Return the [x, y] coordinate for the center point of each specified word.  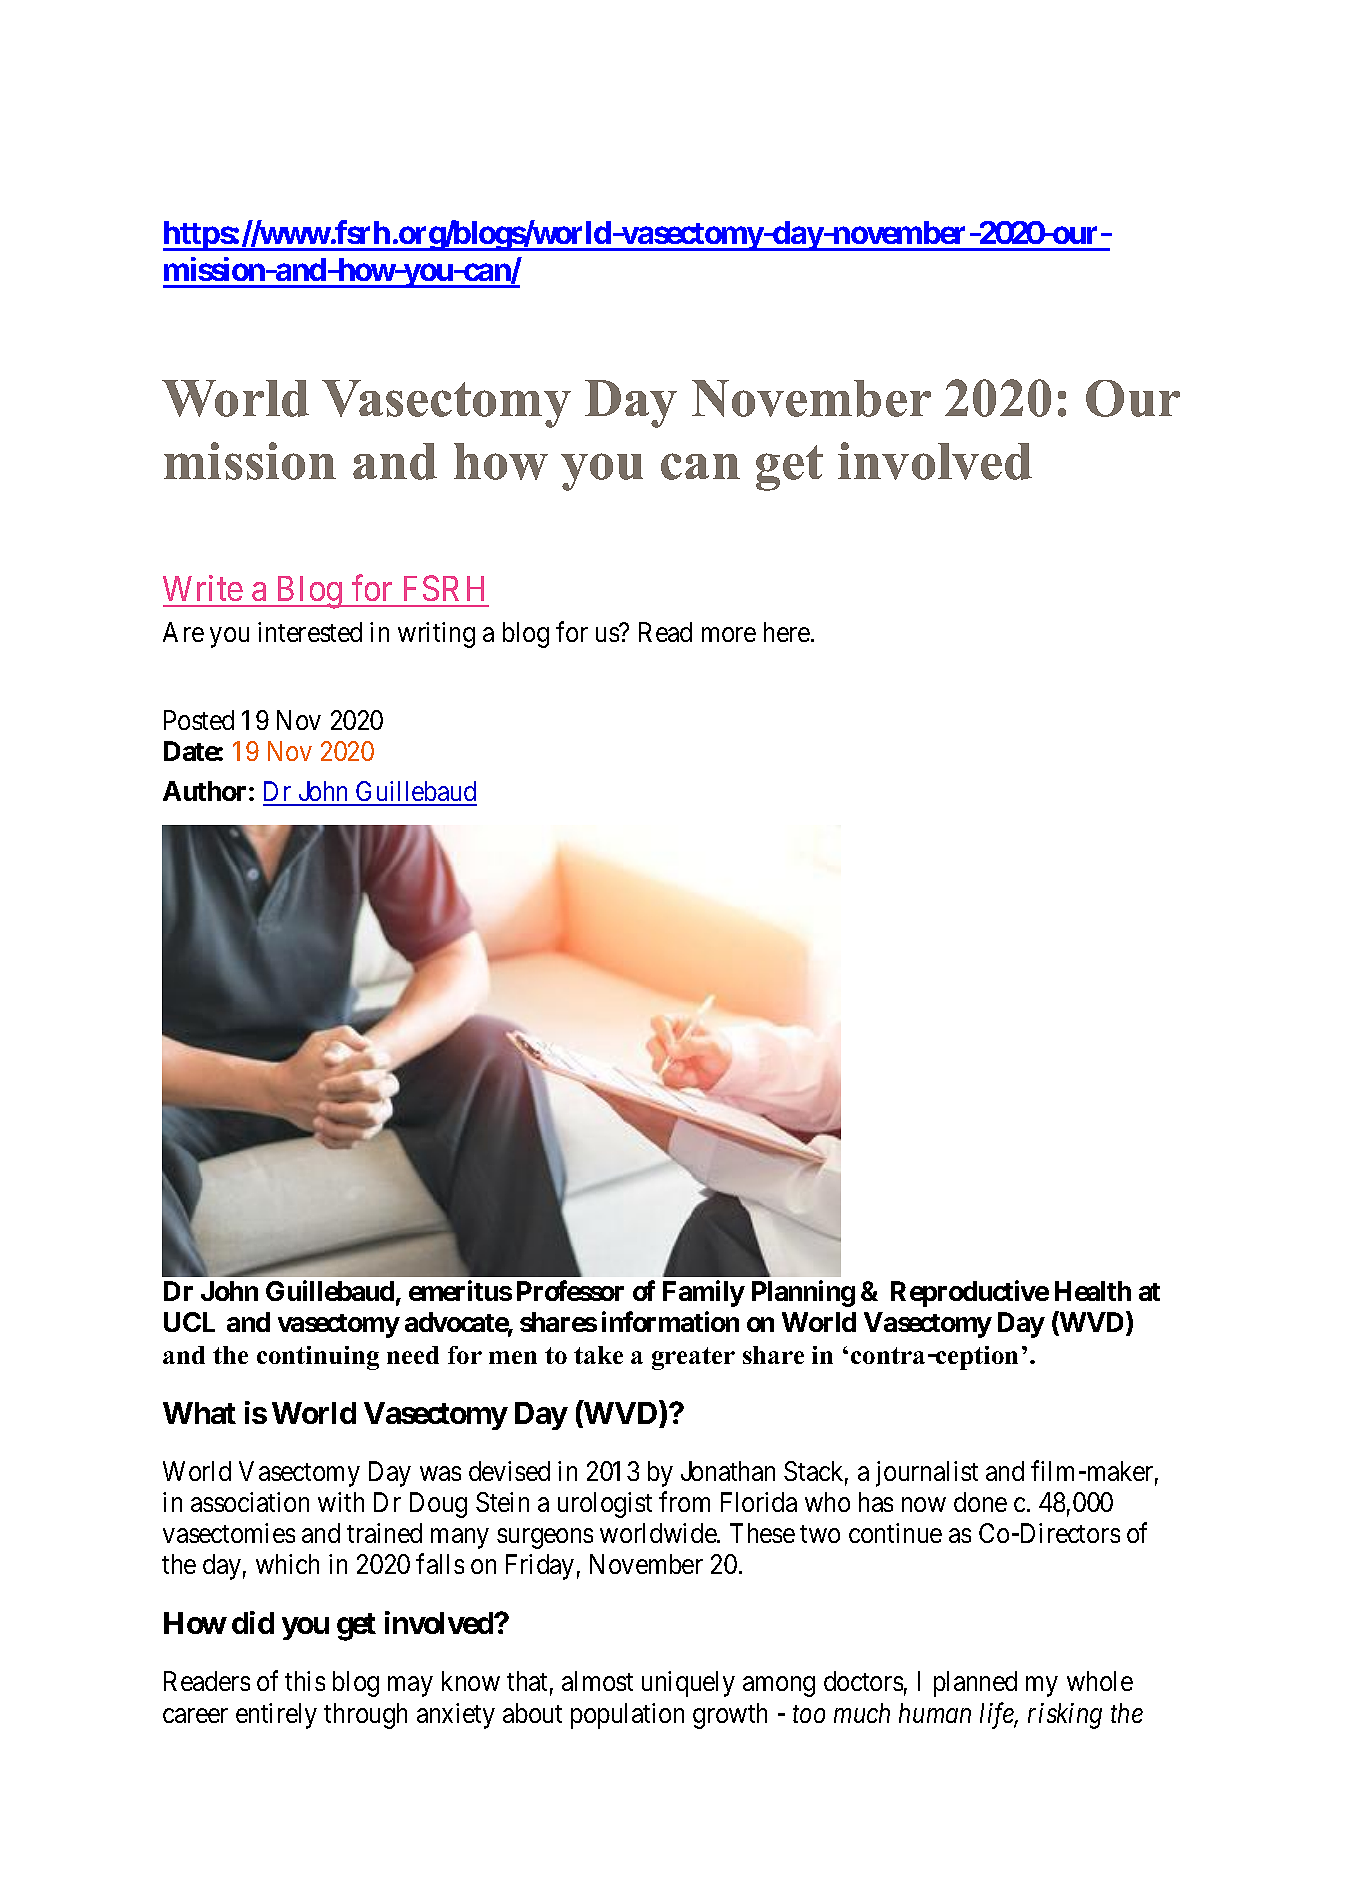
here [787, 632]
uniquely [688, 1684]
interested [310, 632]
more [729, 635]
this [305, 1681]
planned [975, 1684]
